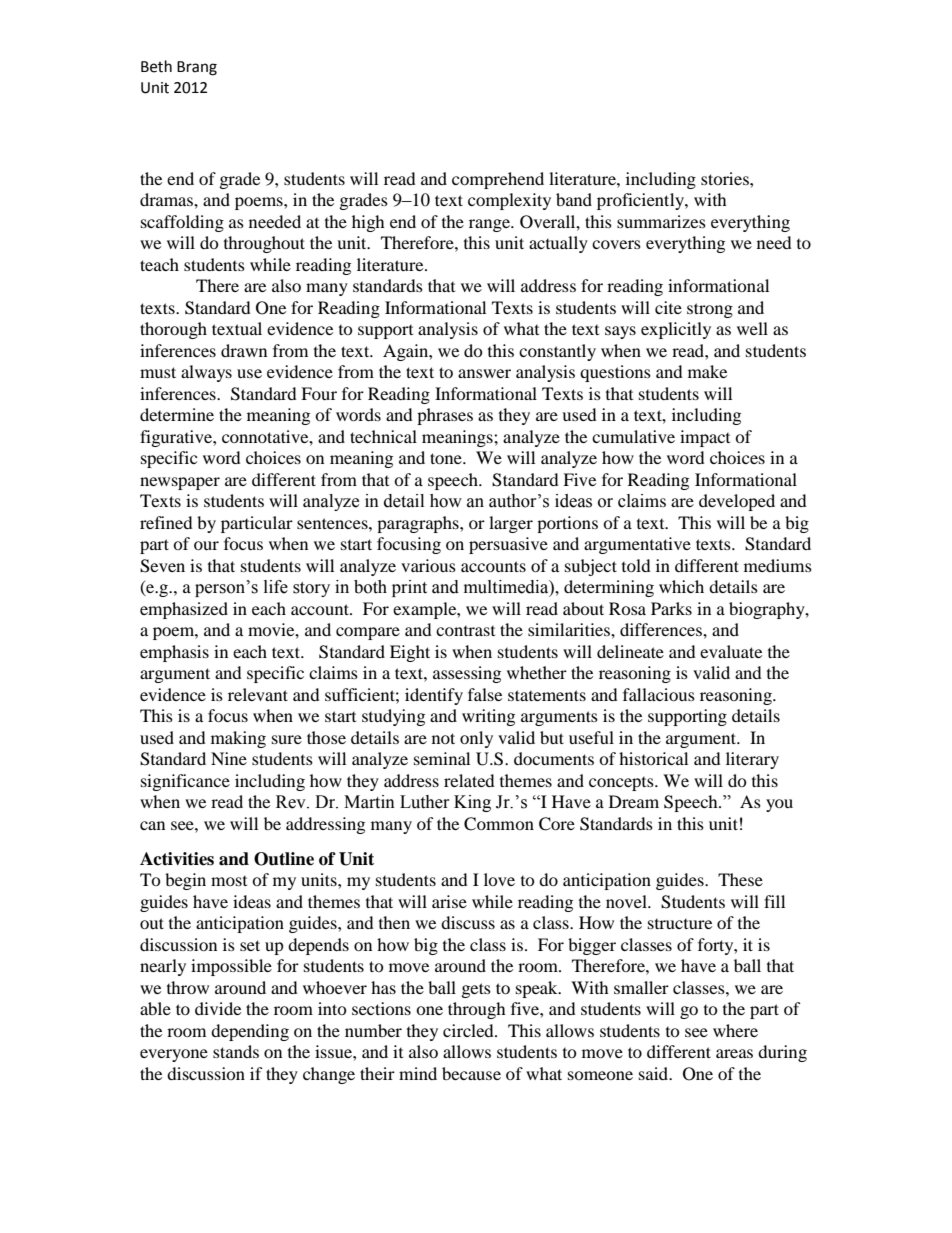 The image size is (952, 1233). Describe the element at coordinates (156, 66) in the screenshot. I see `Beth` at that location.
